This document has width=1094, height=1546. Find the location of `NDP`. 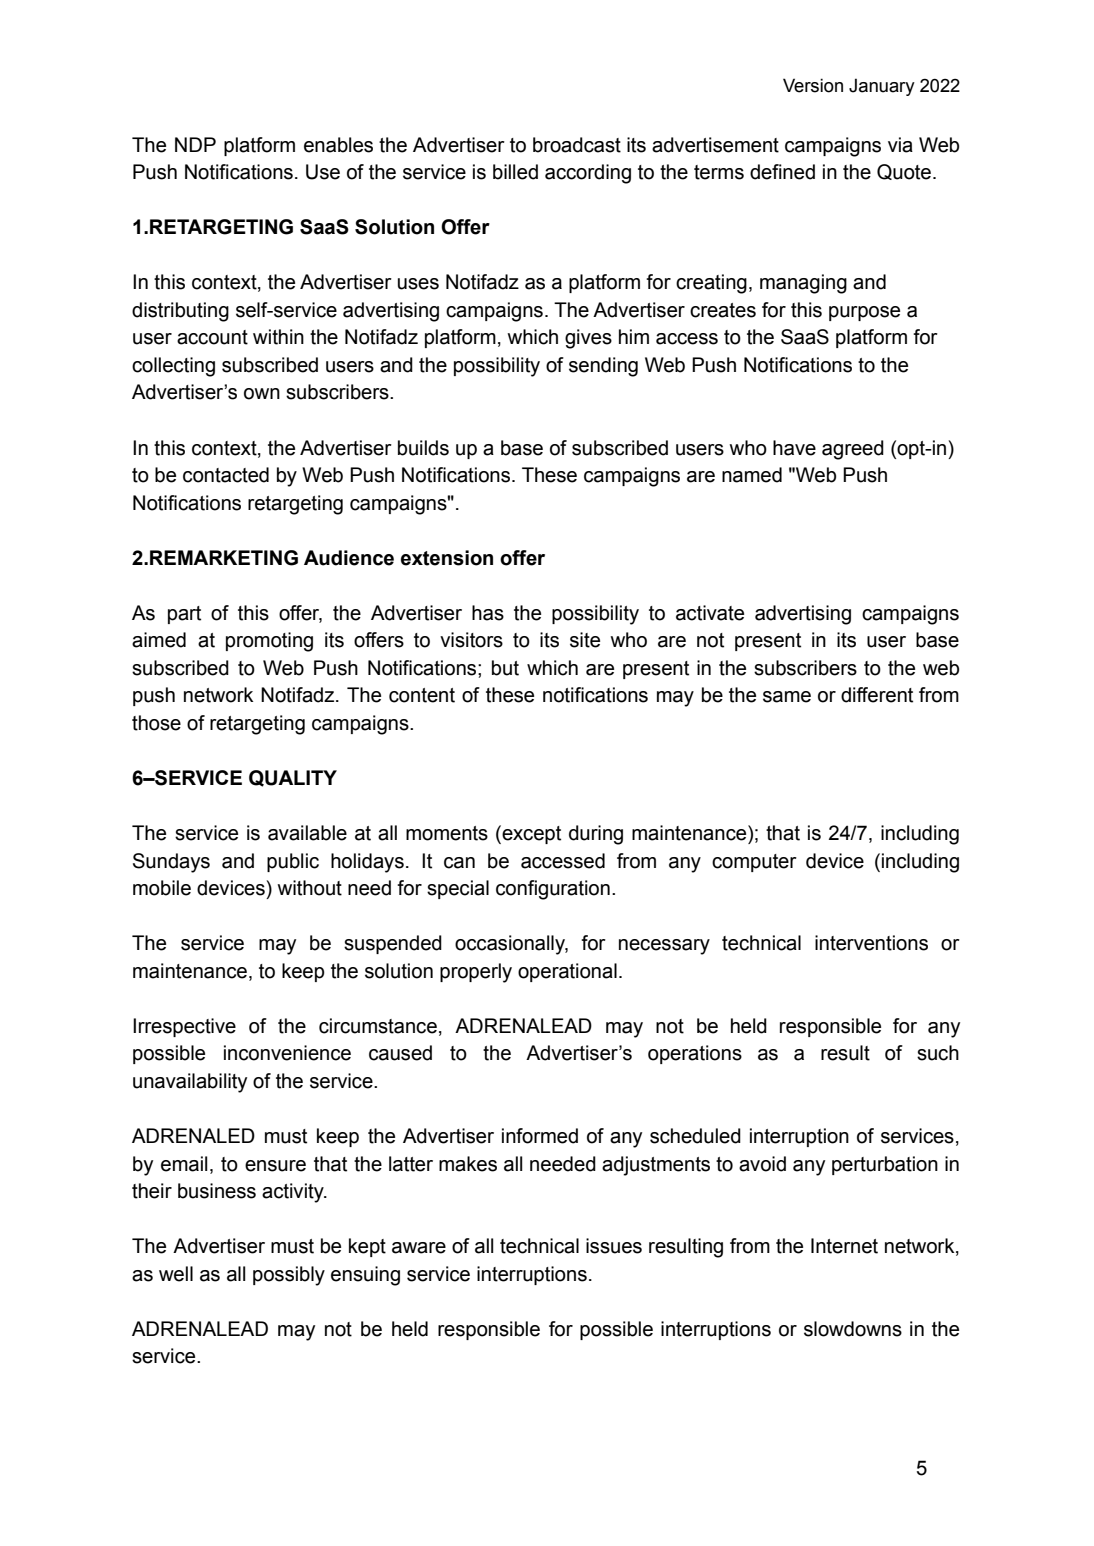

NDP is located at coordinates (195, 144).
